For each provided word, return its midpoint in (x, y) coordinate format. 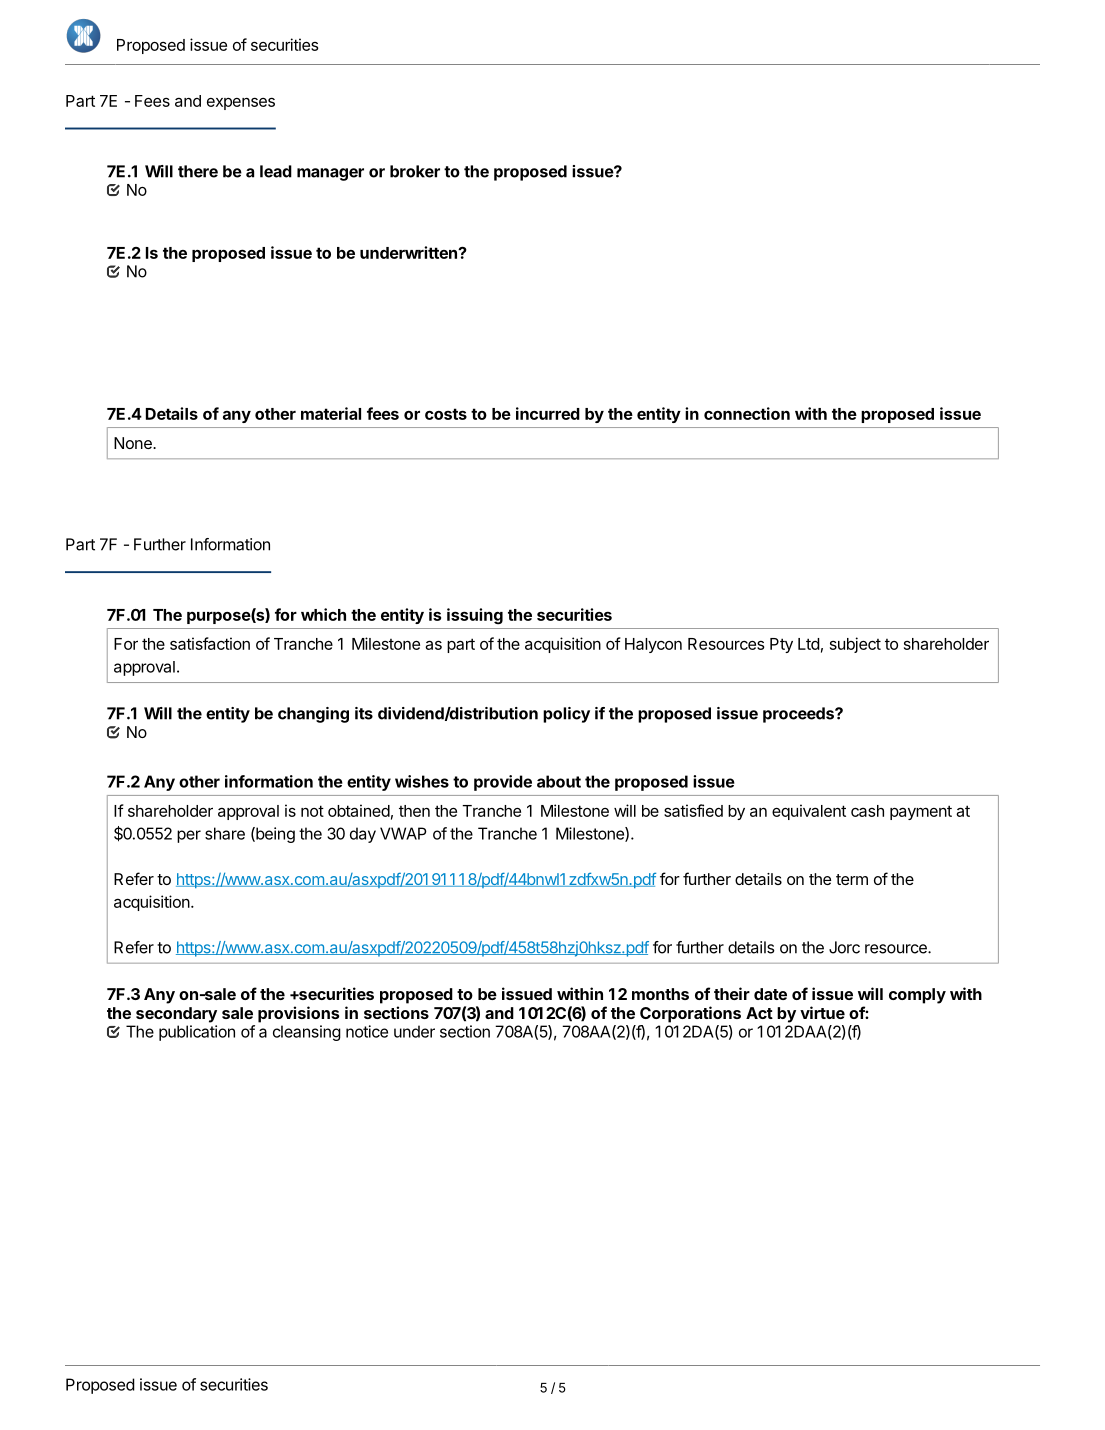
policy (566, 715)
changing (313, 715)
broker (415, 171)
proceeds (799, 715)
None (134, 443)
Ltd (809, 644)
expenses (241, 103)
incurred (548, 413)
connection (747, 413)
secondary (176, 1015)
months (660, 994)
